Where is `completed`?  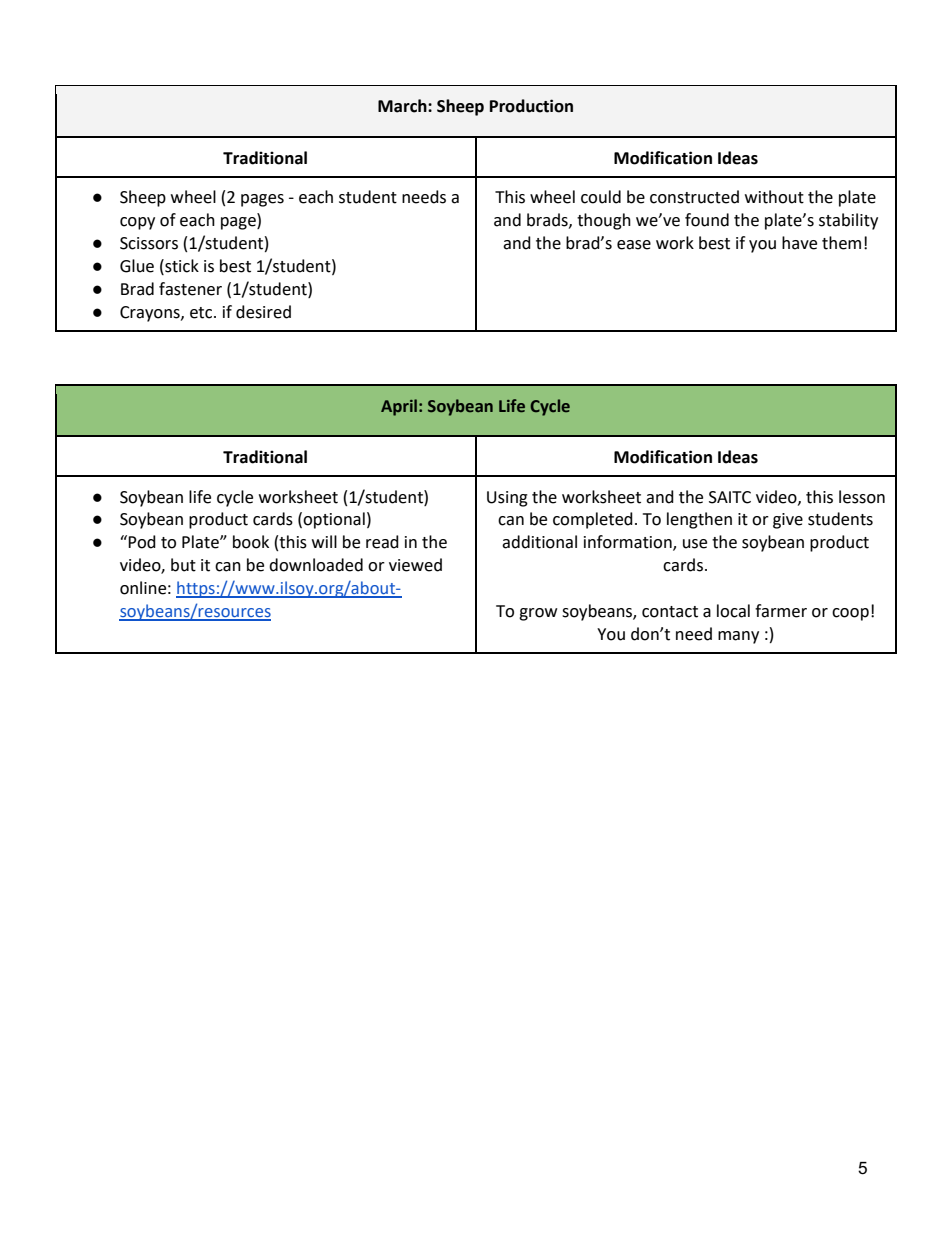
completed is located at coordinates (593, 520).
